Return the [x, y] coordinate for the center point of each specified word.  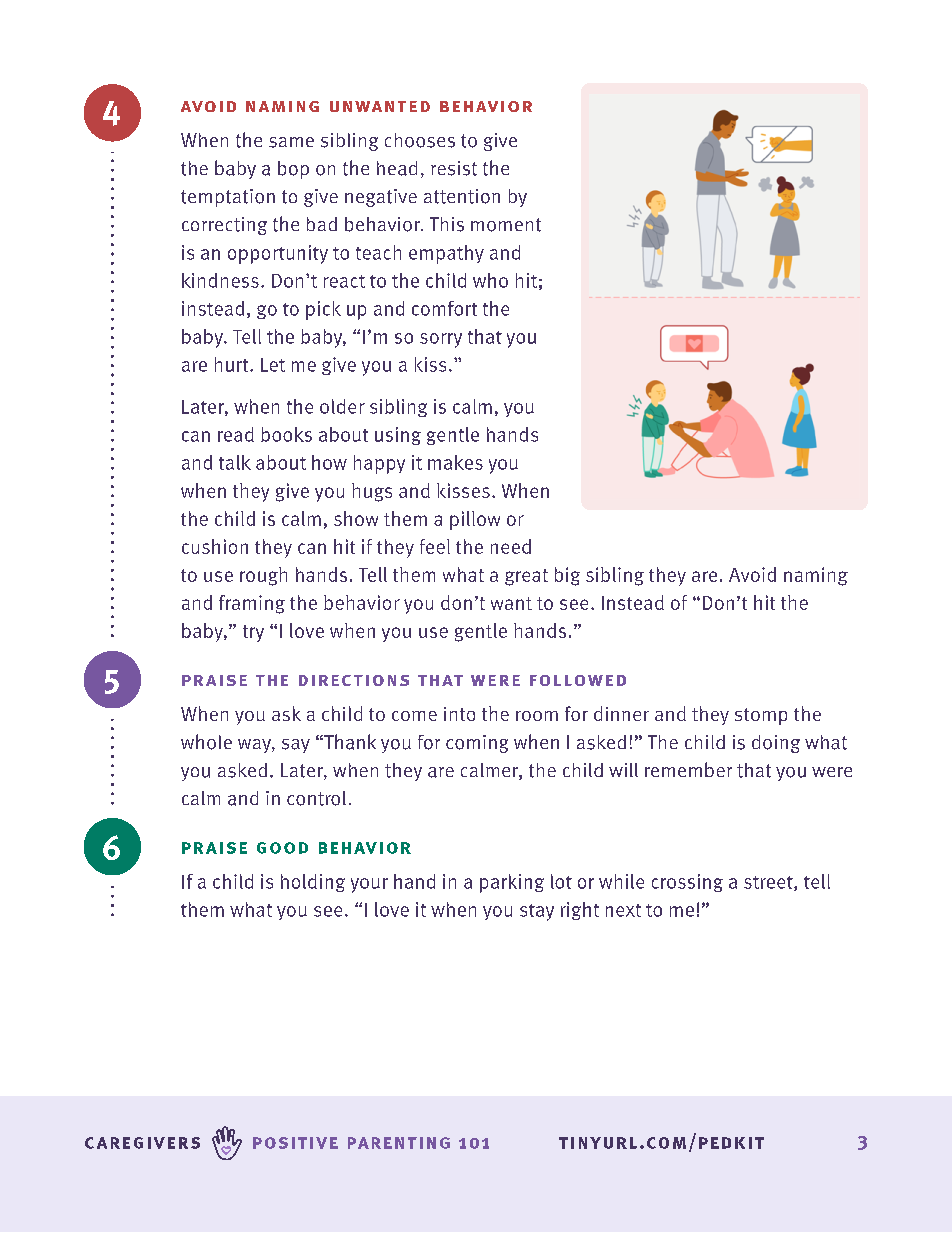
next [623, 910]
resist [454, 168]
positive [295, 1143]
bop [293, 170]
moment [506, 225]
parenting [399, 1143]
